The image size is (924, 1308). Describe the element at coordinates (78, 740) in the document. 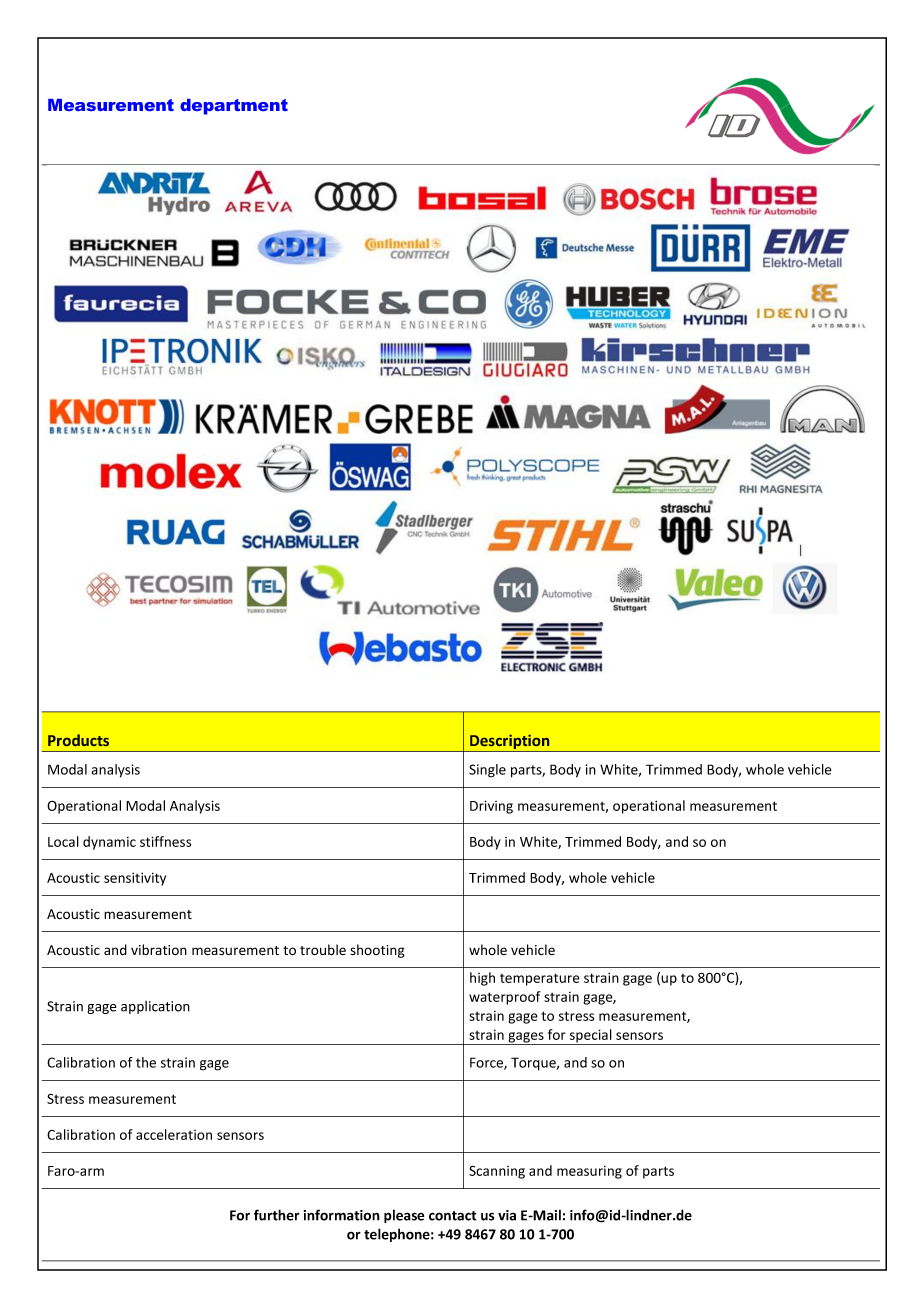

I see `Products` at that location.
